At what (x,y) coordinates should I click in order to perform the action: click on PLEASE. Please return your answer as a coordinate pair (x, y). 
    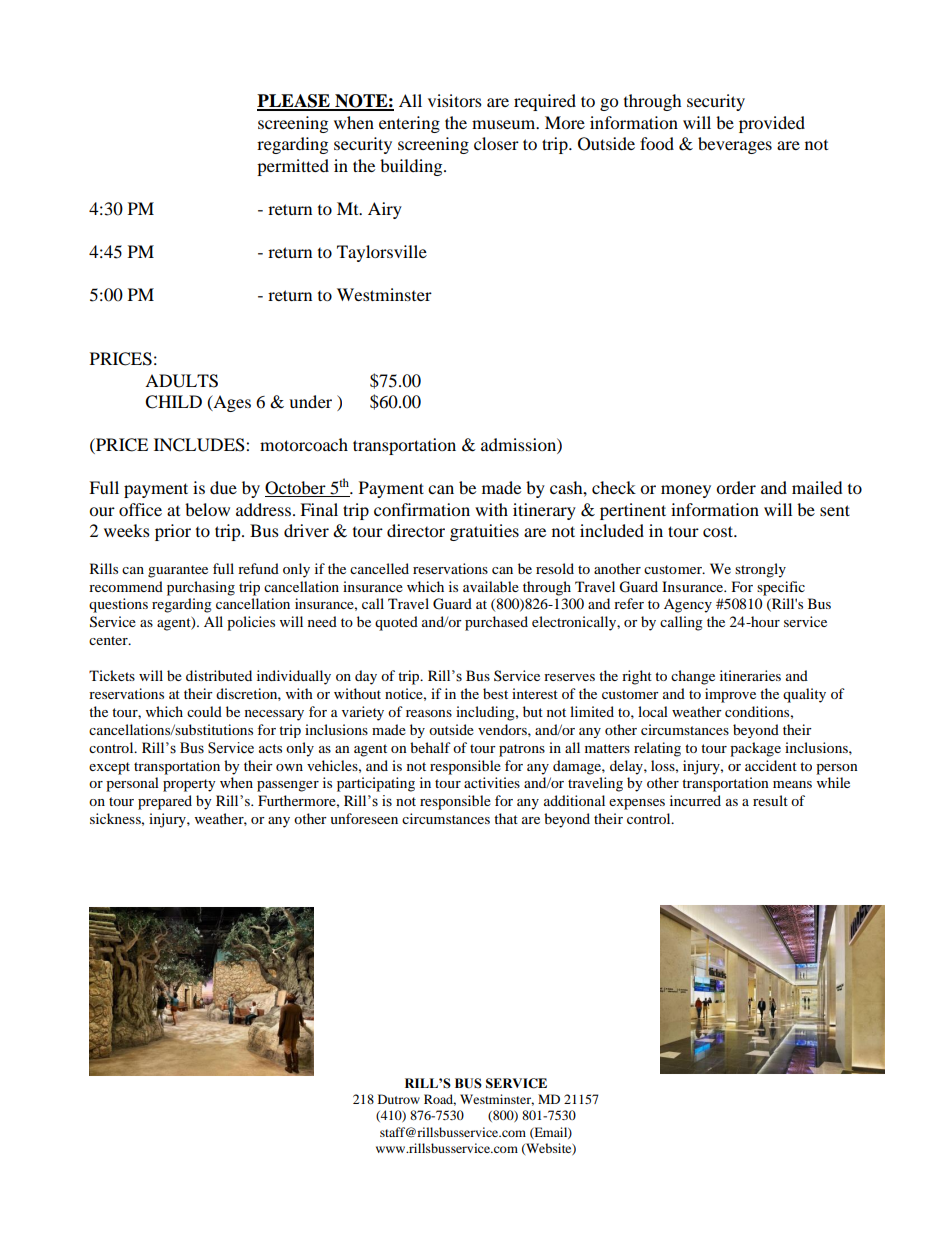
    Looking at the image, I should click on (294, 102).
